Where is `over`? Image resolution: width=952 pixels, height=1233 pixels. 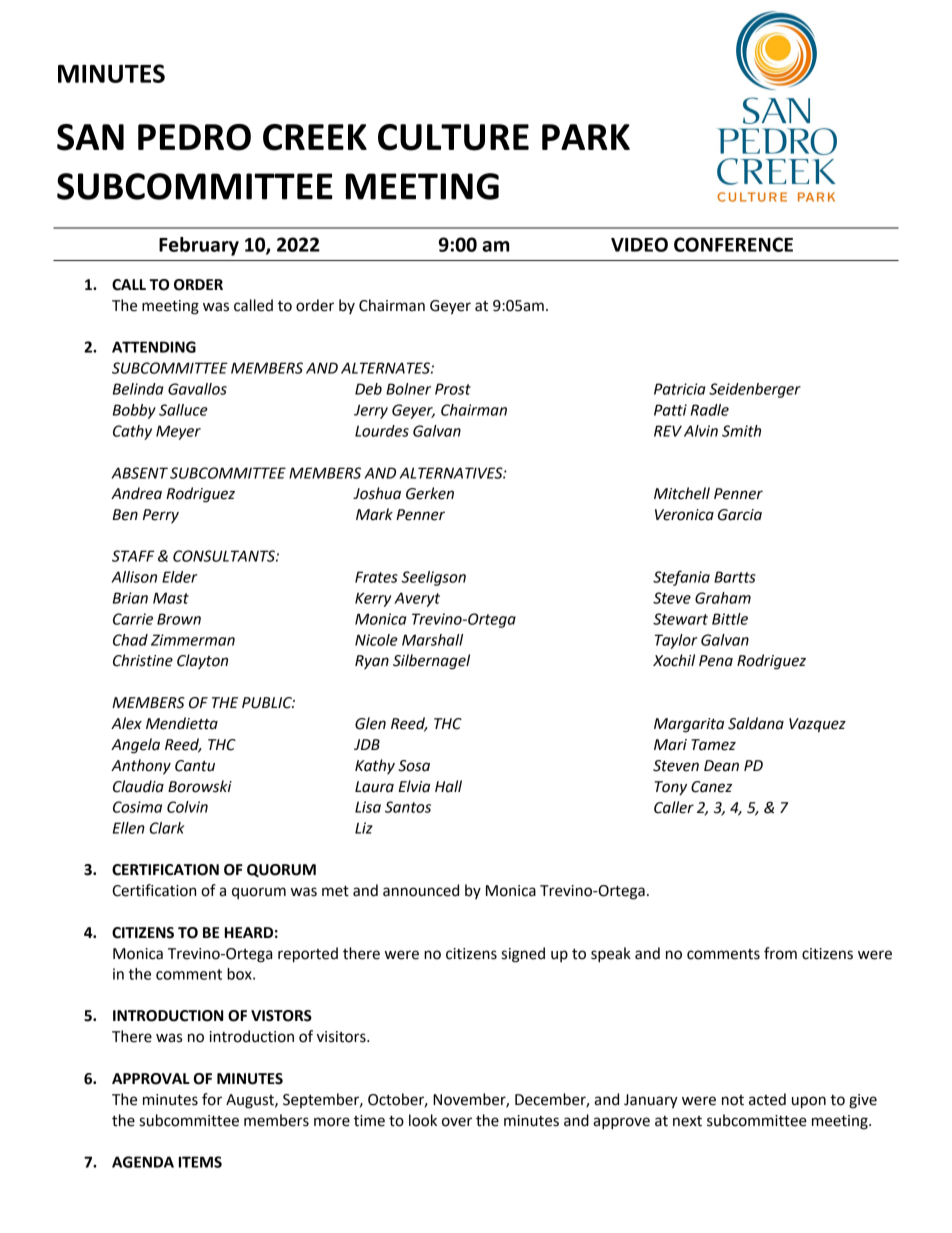 over is located at coordinates (457, 1122).
